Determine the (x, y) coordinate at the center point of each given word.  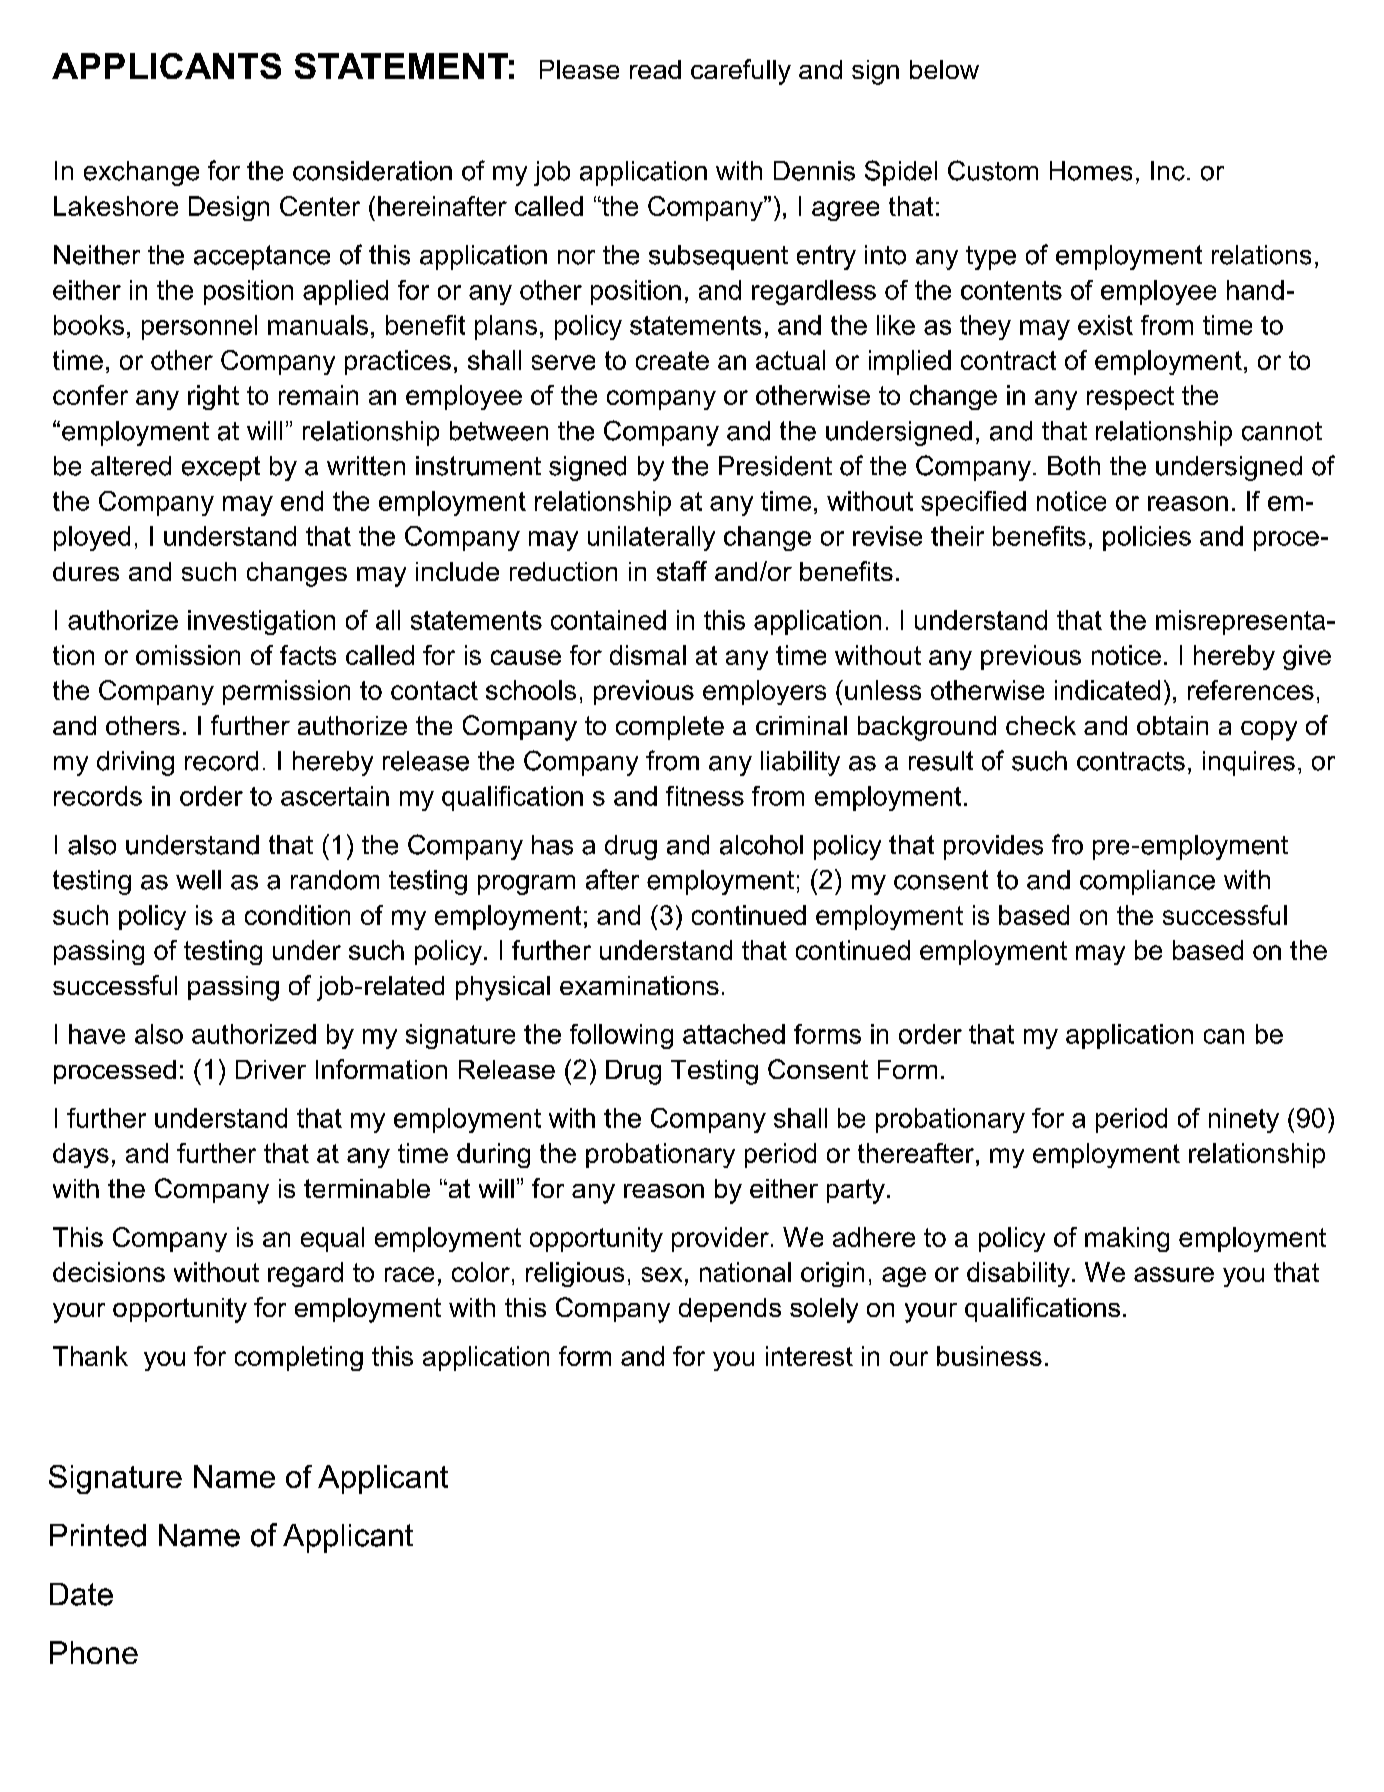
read (655, 69)
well (198, 880)
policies (1147, 538)
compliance (1147, 882)
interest (809, 1356)
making (1127, 1239)
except (221, 468)
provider (720, 1239)
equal (332, 1239)
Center (320, 206)
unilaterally (651, 538)
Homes (1091, 171)
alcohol (761, 845)
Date (81, 1594)
